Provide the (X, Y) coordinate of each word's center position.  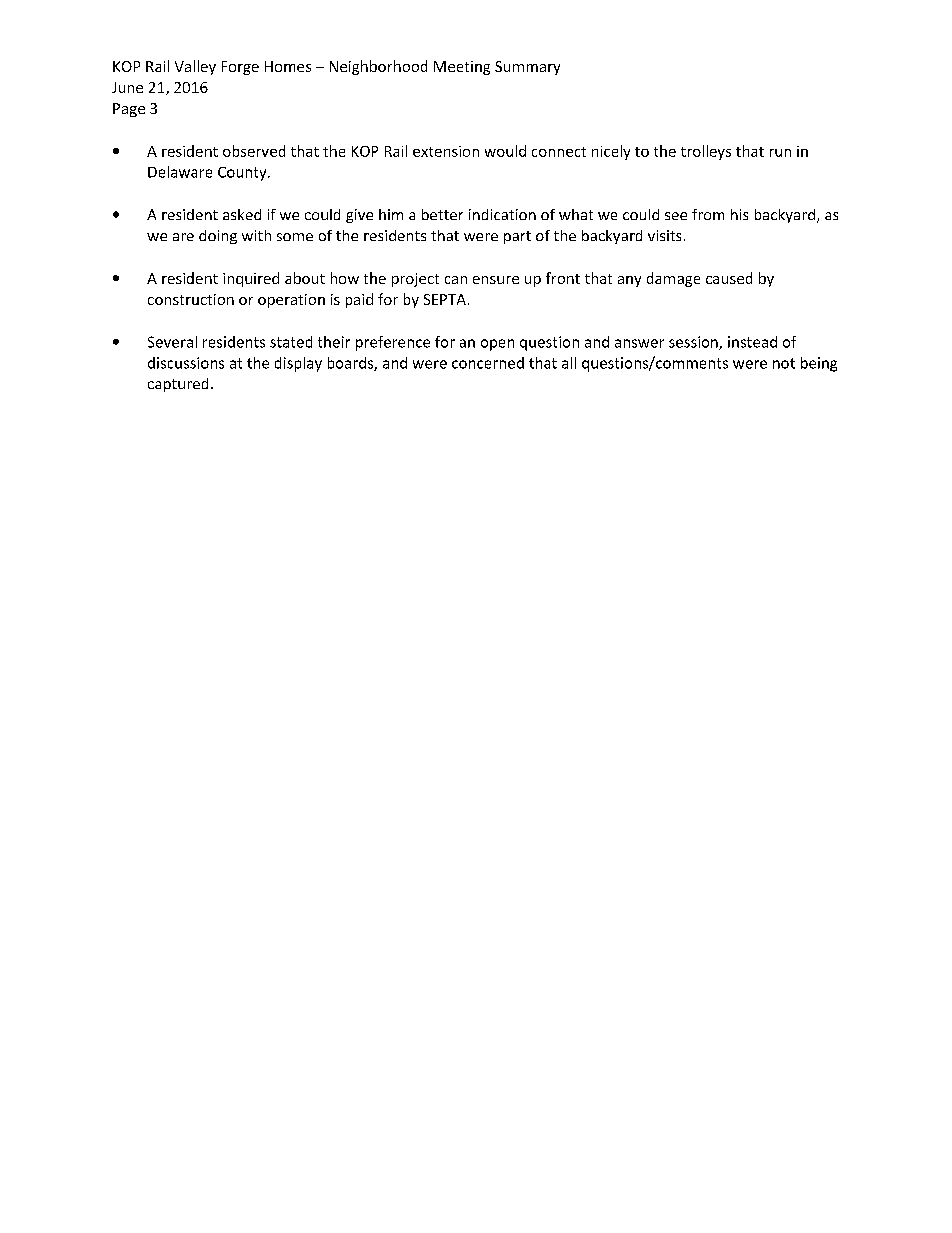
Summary (527, 68)
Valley (195, 67)
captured (178, 385)
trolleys (706, 152)
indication (502, 214)
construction (191, 299)
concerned (488, 363)
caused (729, 278)
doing (218, 237)
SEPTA (445, 299)
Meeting (462, 68)
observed (254, 151)
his (739, 214)
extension (446, 151)
